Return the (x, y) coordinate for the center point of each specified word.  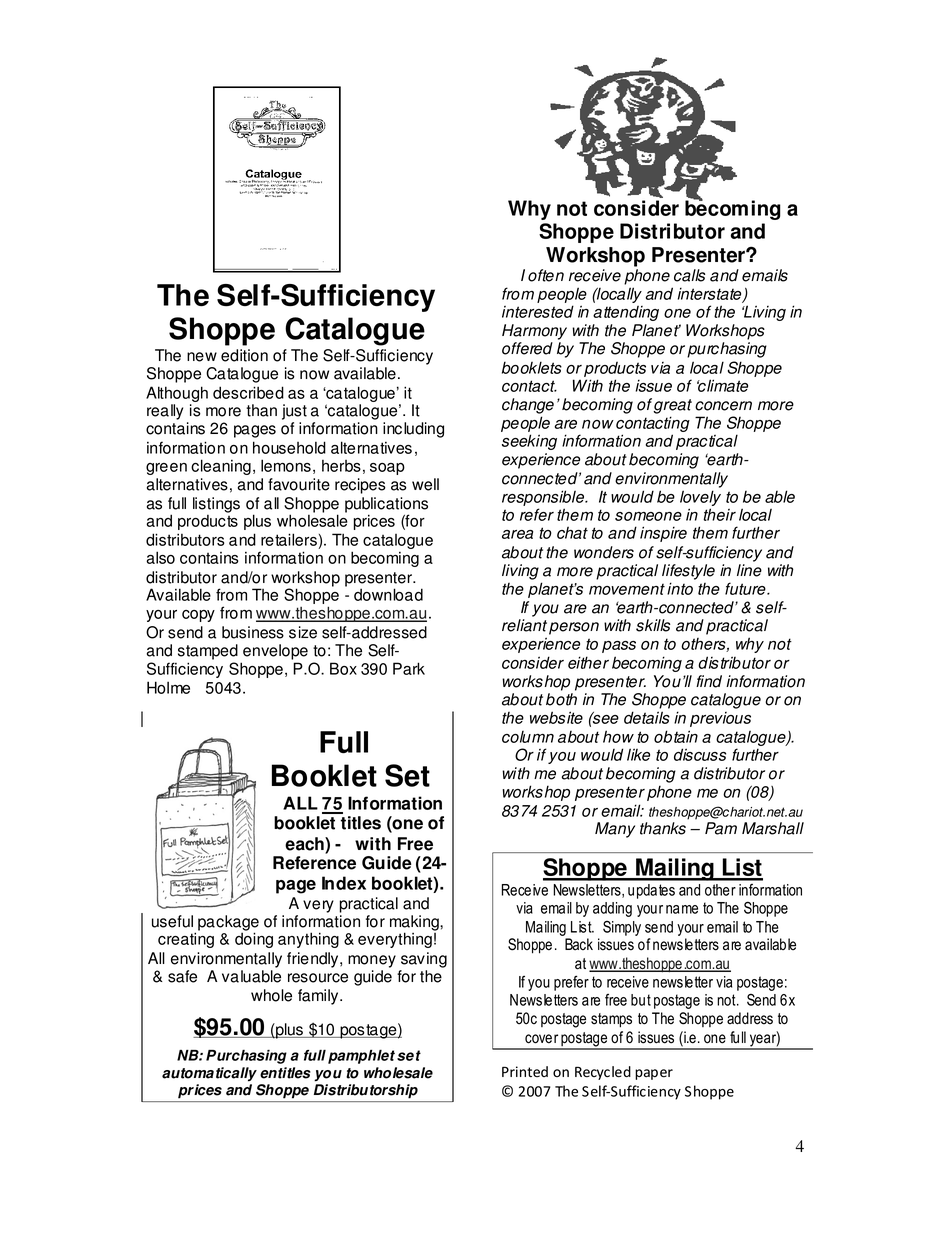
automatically (209, 1074)
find (709, 681)
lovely (700, 499)
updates (651, 891)
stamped (208, 652)
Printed (525, 1071)
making (415, 924)
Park (409, 668)
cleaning (221, 467)
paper (654, 1074)
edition (244, 355)
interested (538, 311)
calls (689, 275)
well (425, 484)
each (305, 845)
